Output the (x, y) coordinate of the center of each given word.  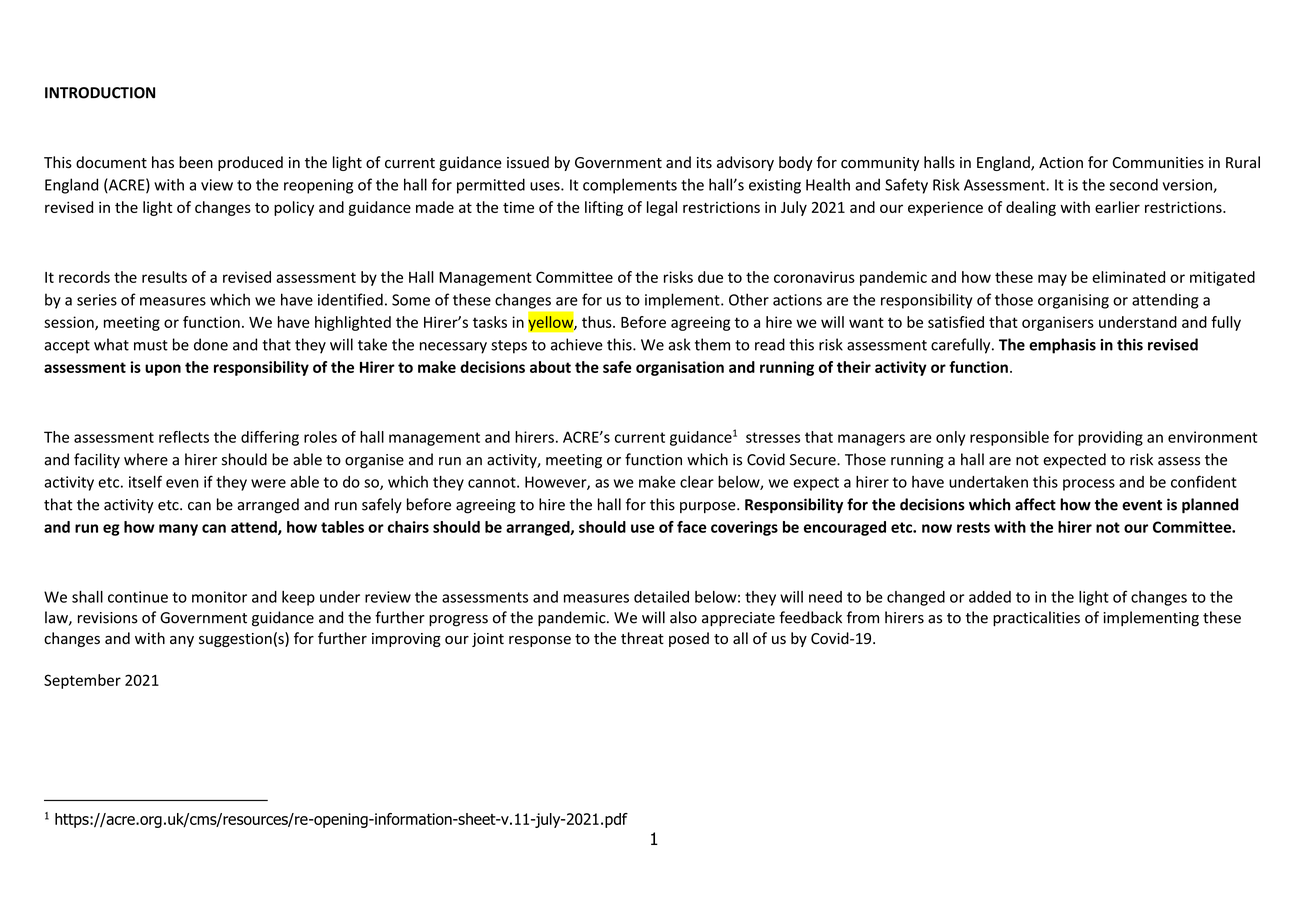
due (710, 277)
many (178, 530)
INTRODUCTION (100, 93)
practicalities (1036, 618)
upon (163, 370)
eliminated (1128, 277)
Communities (1158, 163)
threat (642, 638)
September (82, 681)
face (692, 527)
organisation (680, 368)
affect (1035, 504)
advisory (745, 163)
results (164, 277)
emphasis (1062, 346)
